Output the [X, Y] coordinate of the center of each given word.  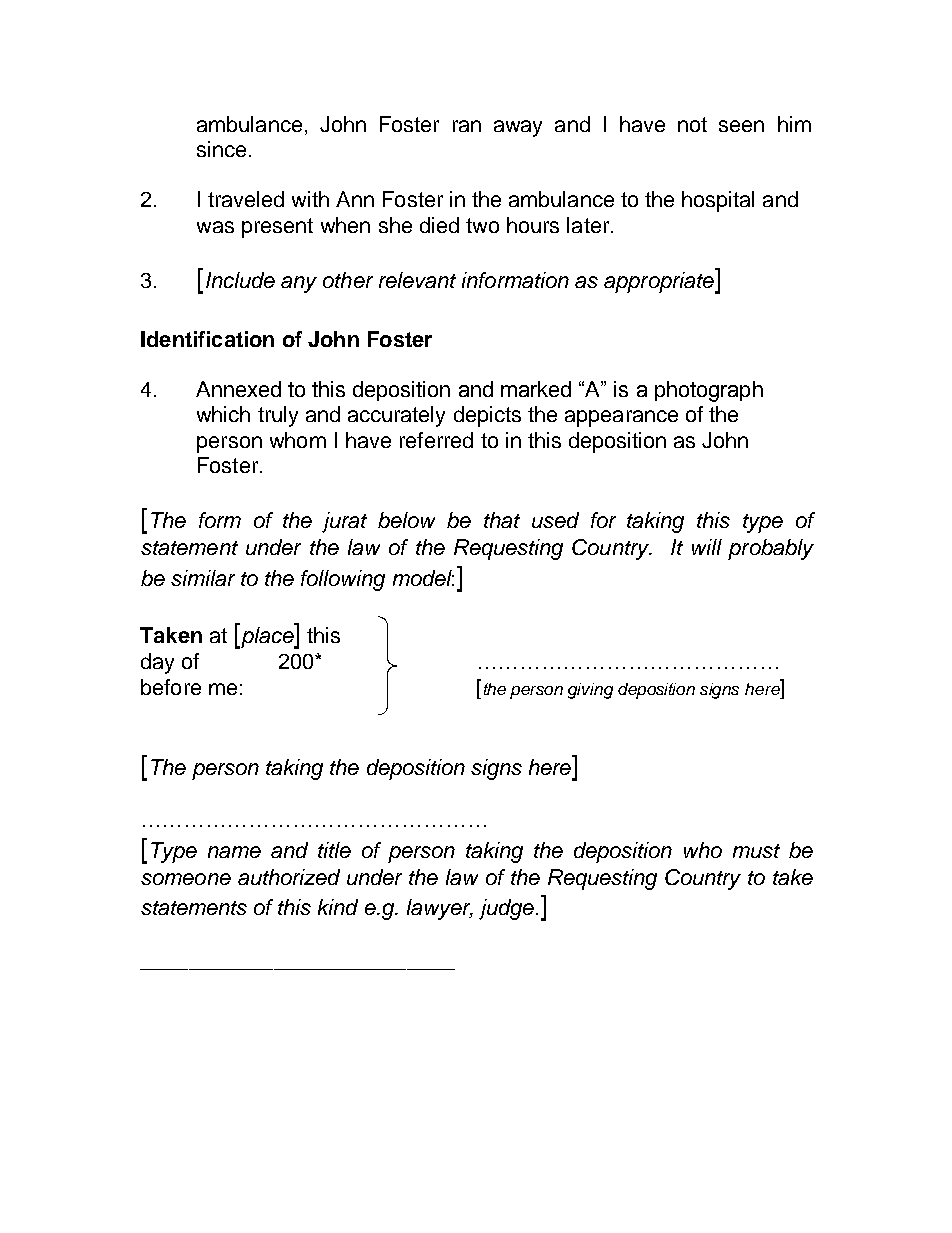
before [171, 687]
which [223, 414]
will [707, 547]
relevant [417, 280]
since [221, 149]
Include [240, 280]
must [756, 851]
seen [741, 126]
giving [590, 691]
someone [186, 879]
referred [436, 440]
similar [203, 578]
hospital [718, 201]
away [518, 128]
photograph [709, 391]
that [502, 520]
